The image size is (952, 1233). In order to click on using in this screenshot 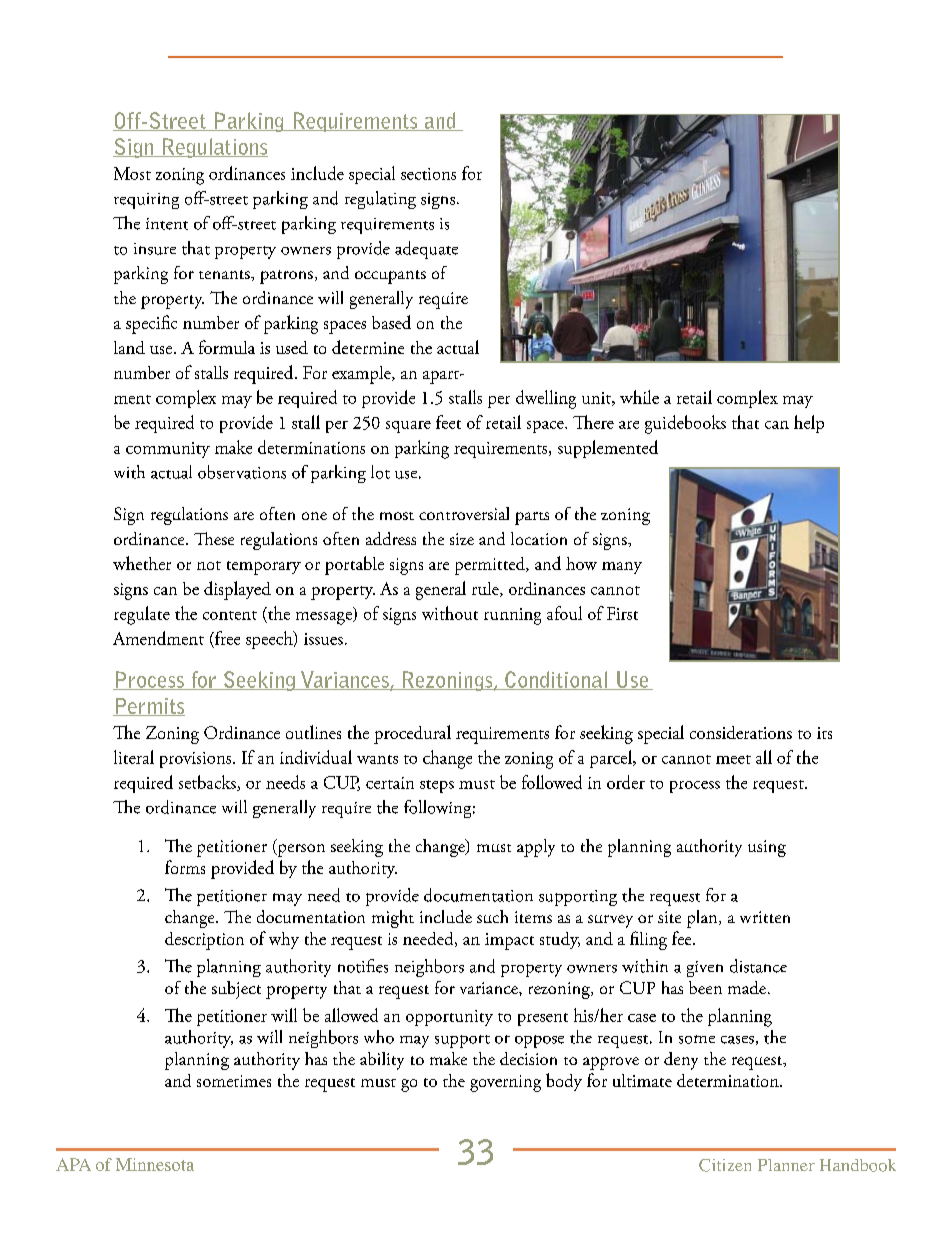, I will do `click(767, 848)`.
